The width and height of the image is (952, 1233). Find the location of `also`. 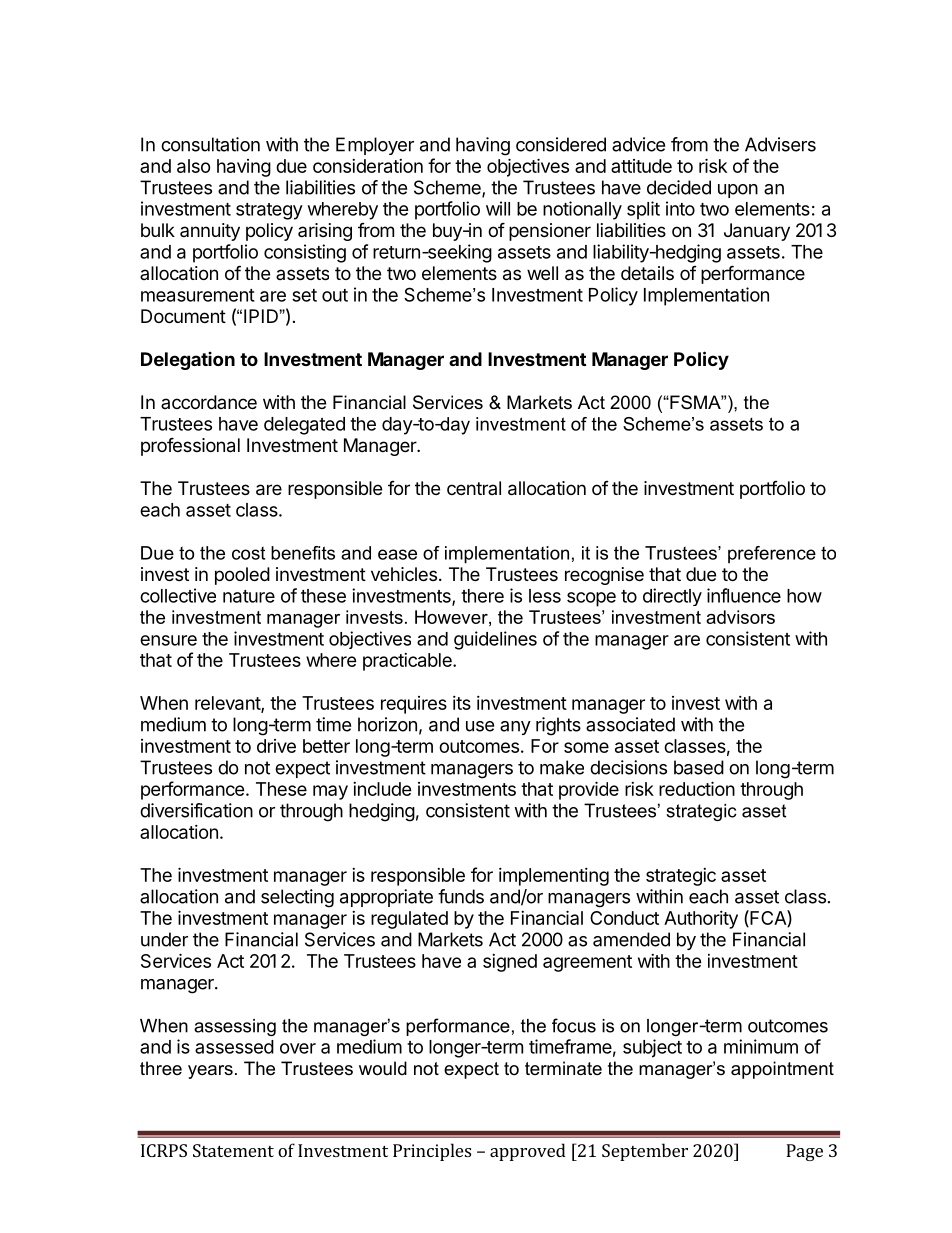

also is located at coordinates (194, 166).
